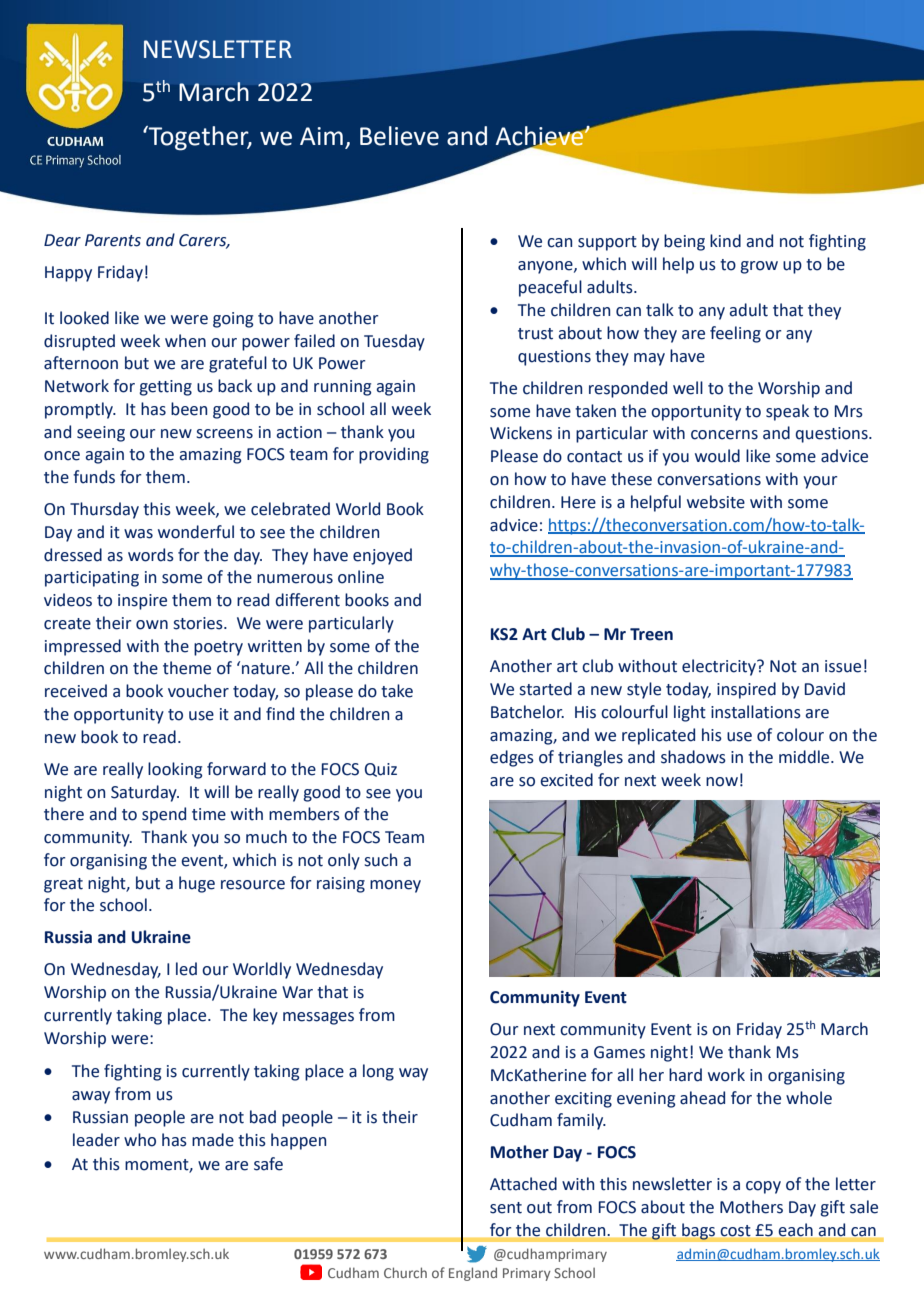 This screenshot has height=1308, width=924. What do you see at coordinates (382, 556) in the screenshot?
I see `enjoyed` at bounding box center [382, 556].
